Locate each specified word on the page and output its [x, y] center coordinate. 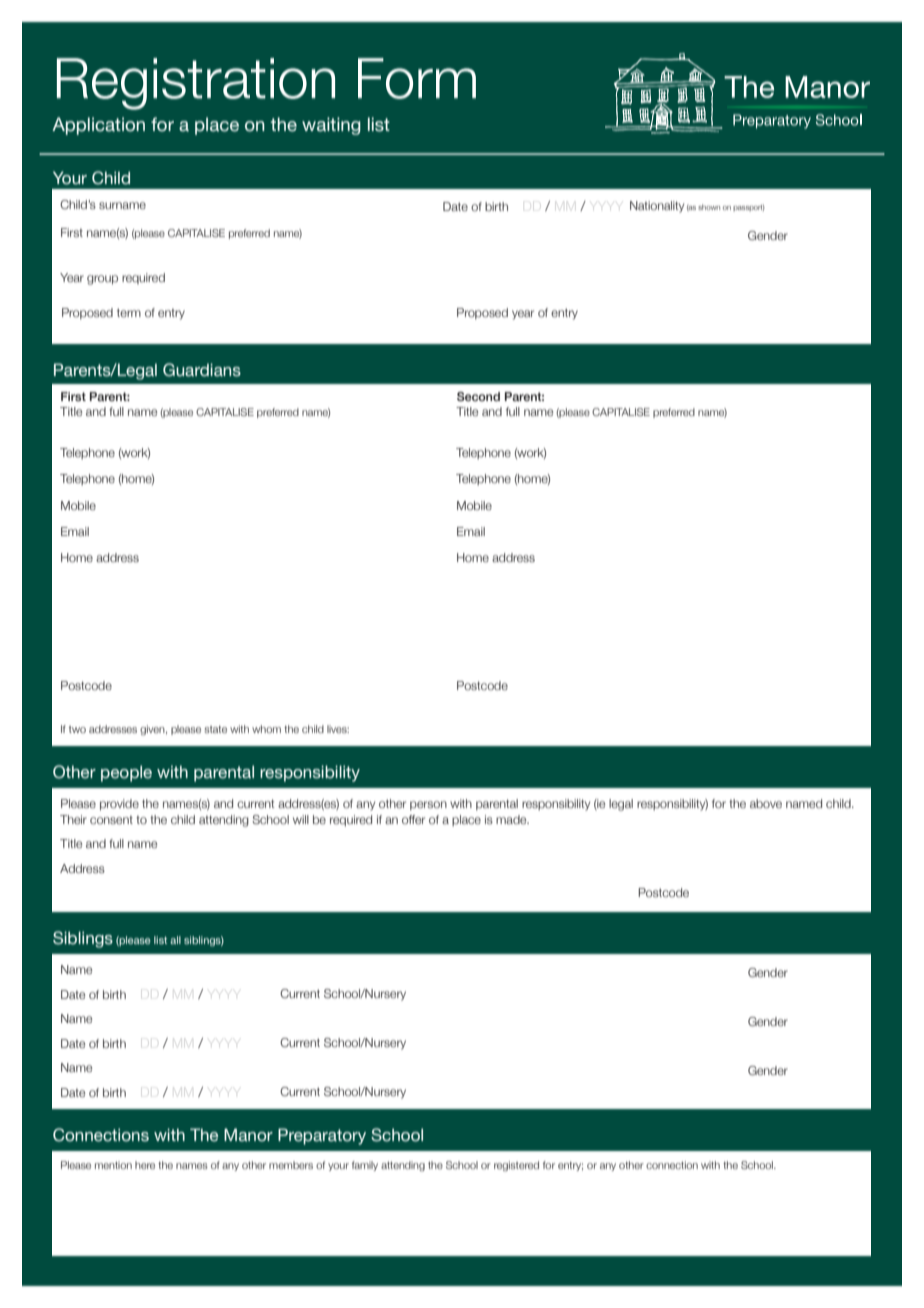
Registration [196, 84]
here [145, 1165]
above [766, 803]
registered [516, 1166]
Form [417, 78]
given [153, 730]
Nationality [657, 207]
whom [266, 729]
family [365, 1166]
